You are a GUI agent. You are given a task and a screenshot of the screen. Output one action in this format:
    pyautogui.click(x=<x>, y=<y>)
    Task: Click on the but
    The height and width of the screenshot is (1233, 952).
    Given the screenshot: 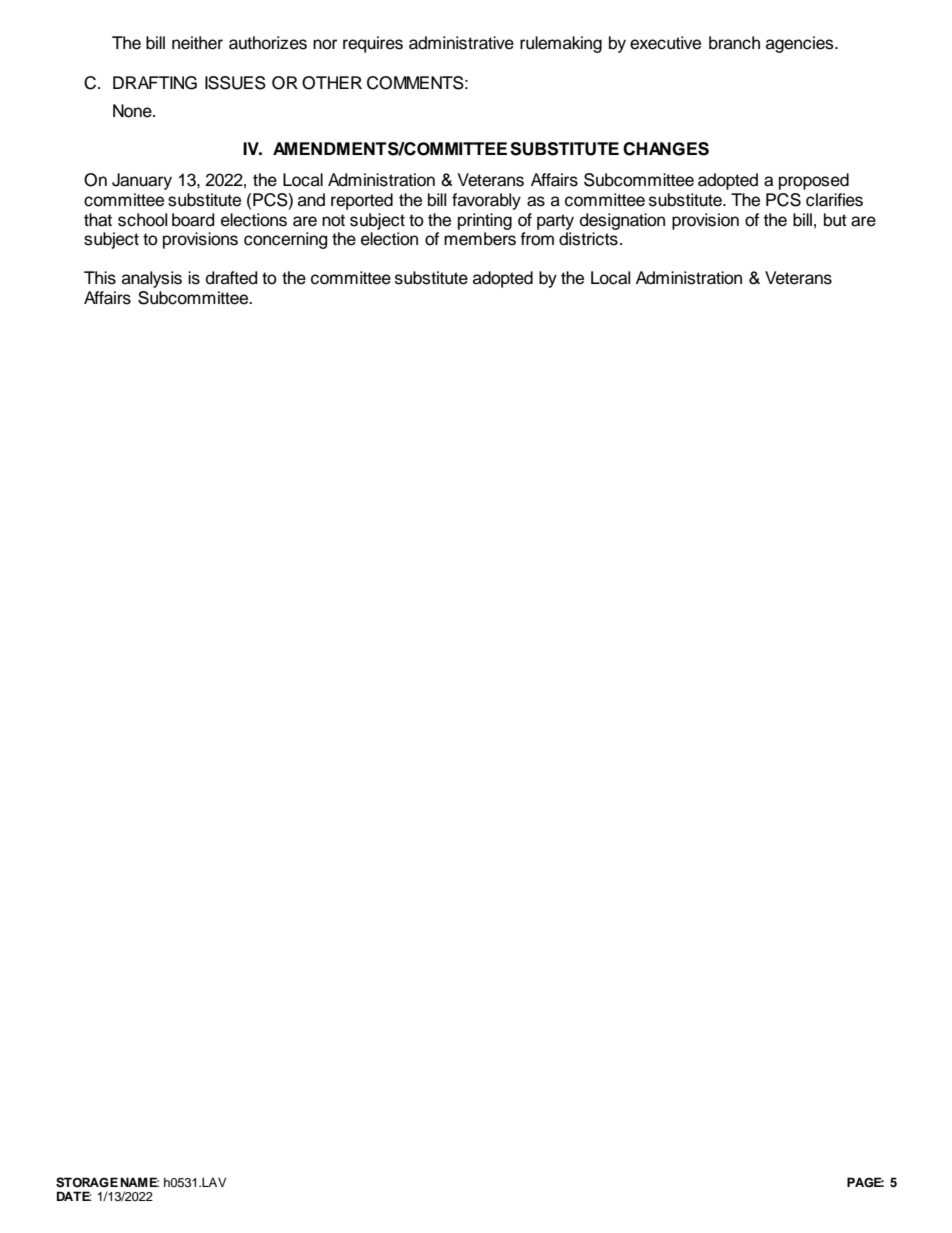 What is the action you would take?
    pyautogui.click(x=835, y=220)
